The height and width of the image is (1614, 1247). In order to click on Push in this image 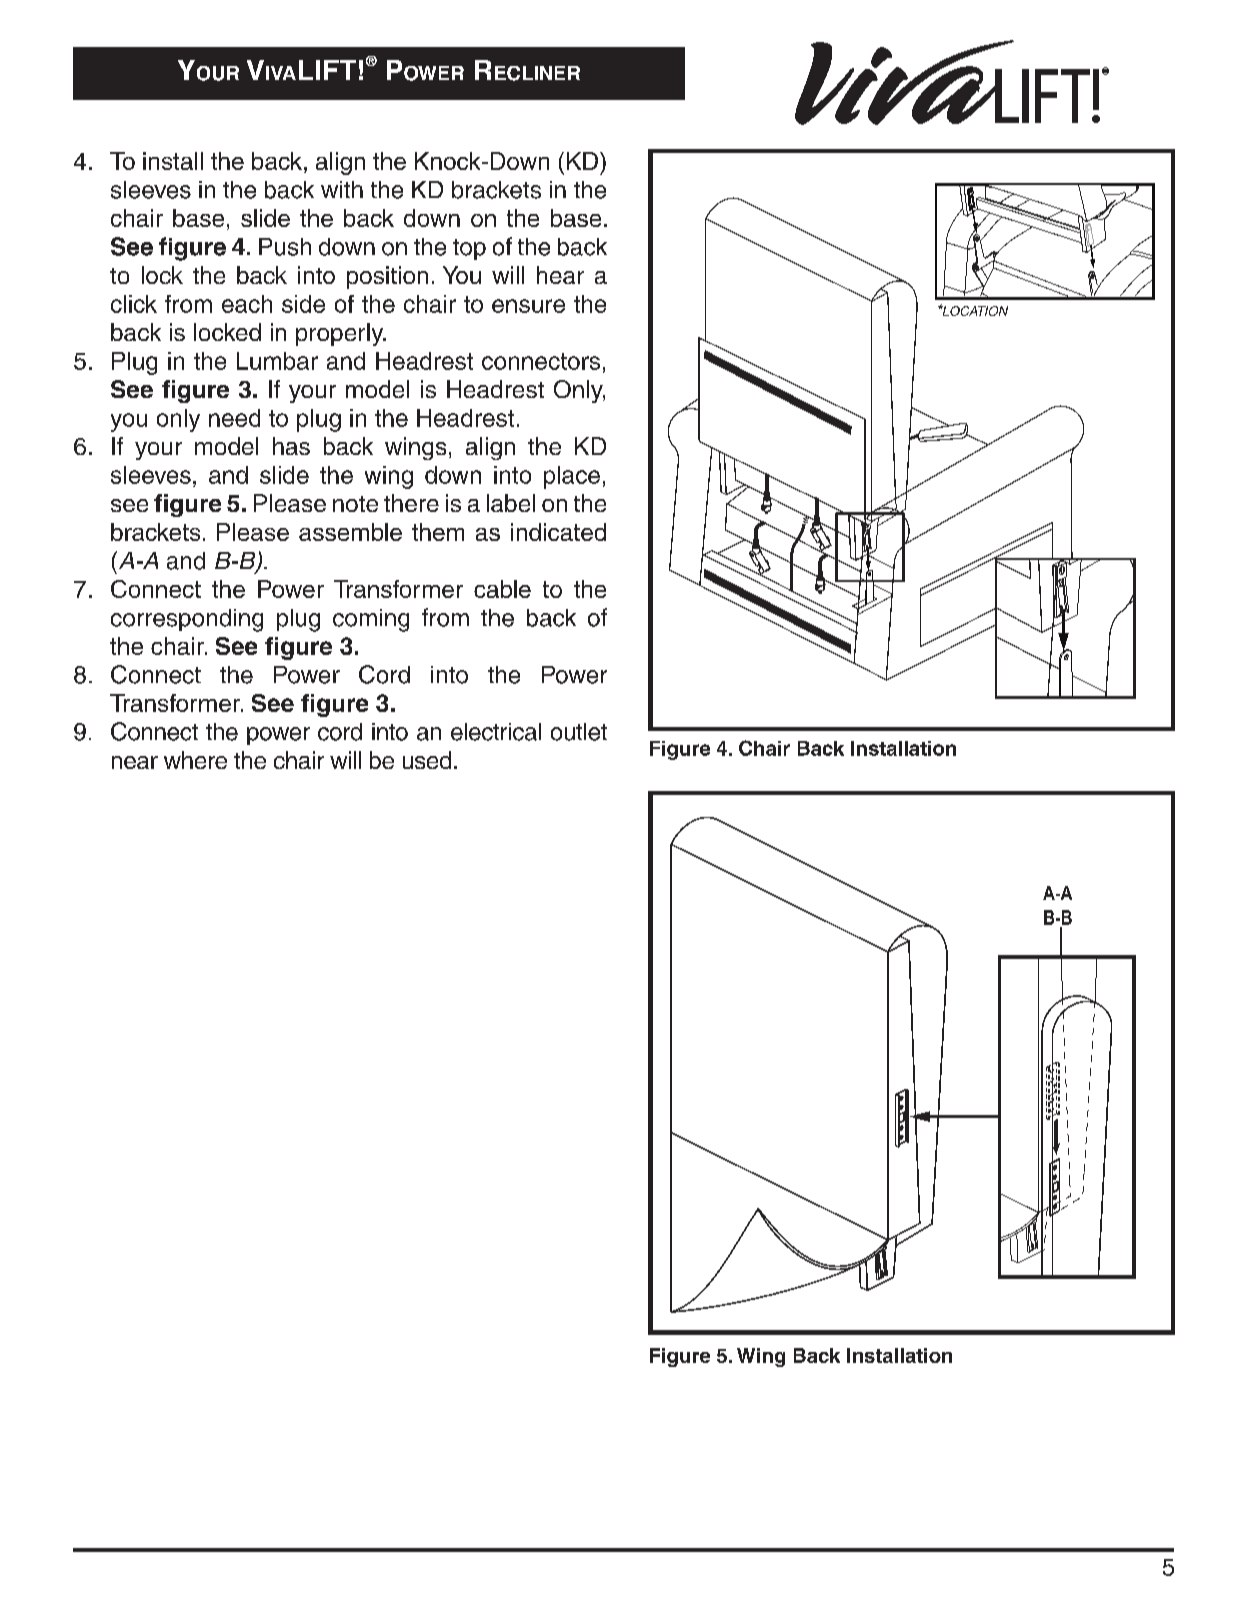, I will do `click(285, 247)`.
